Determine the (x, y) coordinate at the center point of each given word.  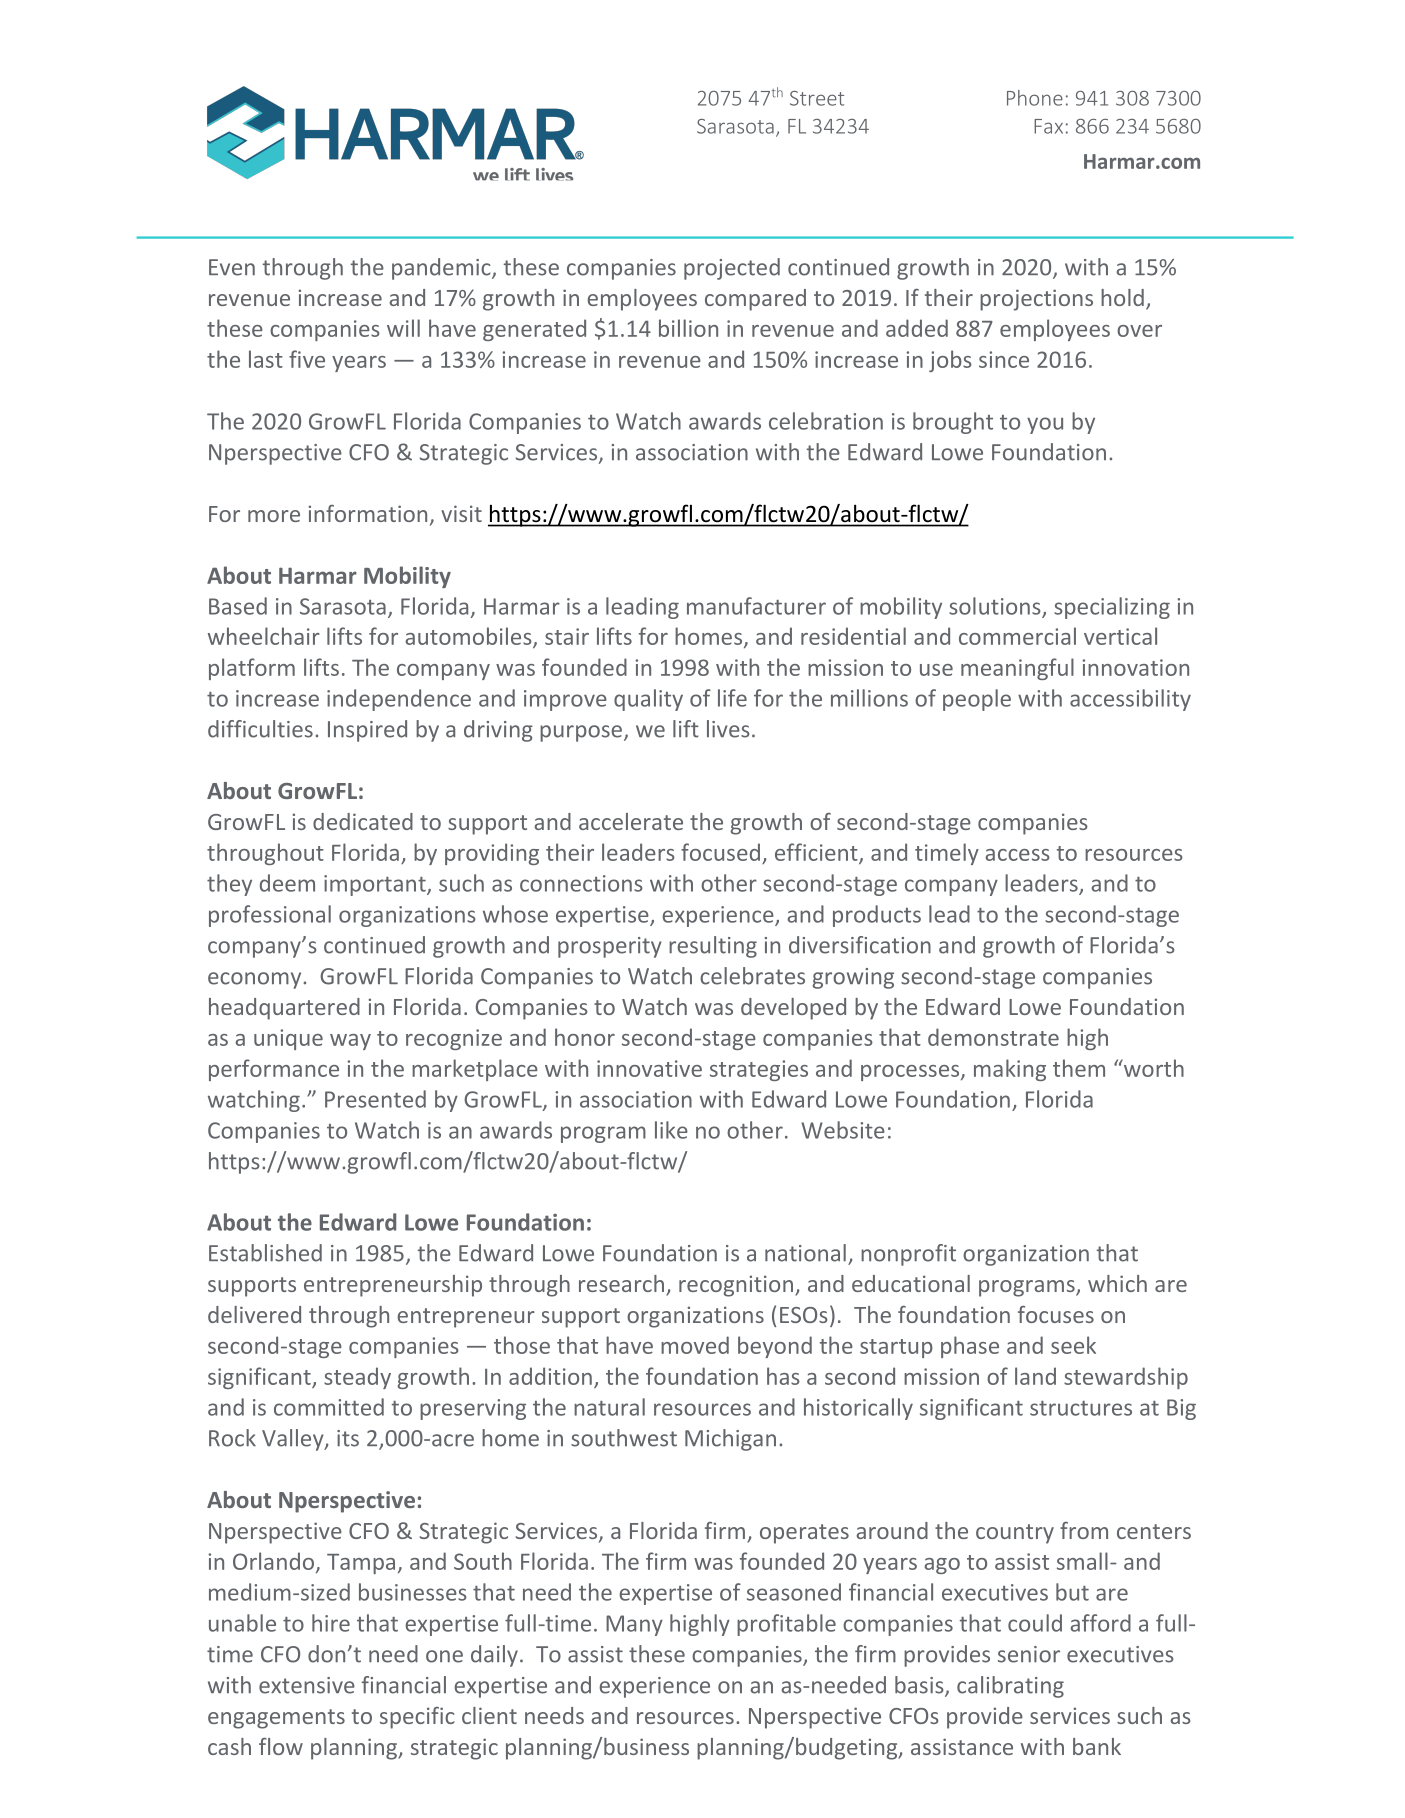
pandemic (442, 269)
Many (634, 1625)
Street (817, 98)
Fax (1048, 126)
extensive (307, 1685)
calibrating (1010, 1687)
